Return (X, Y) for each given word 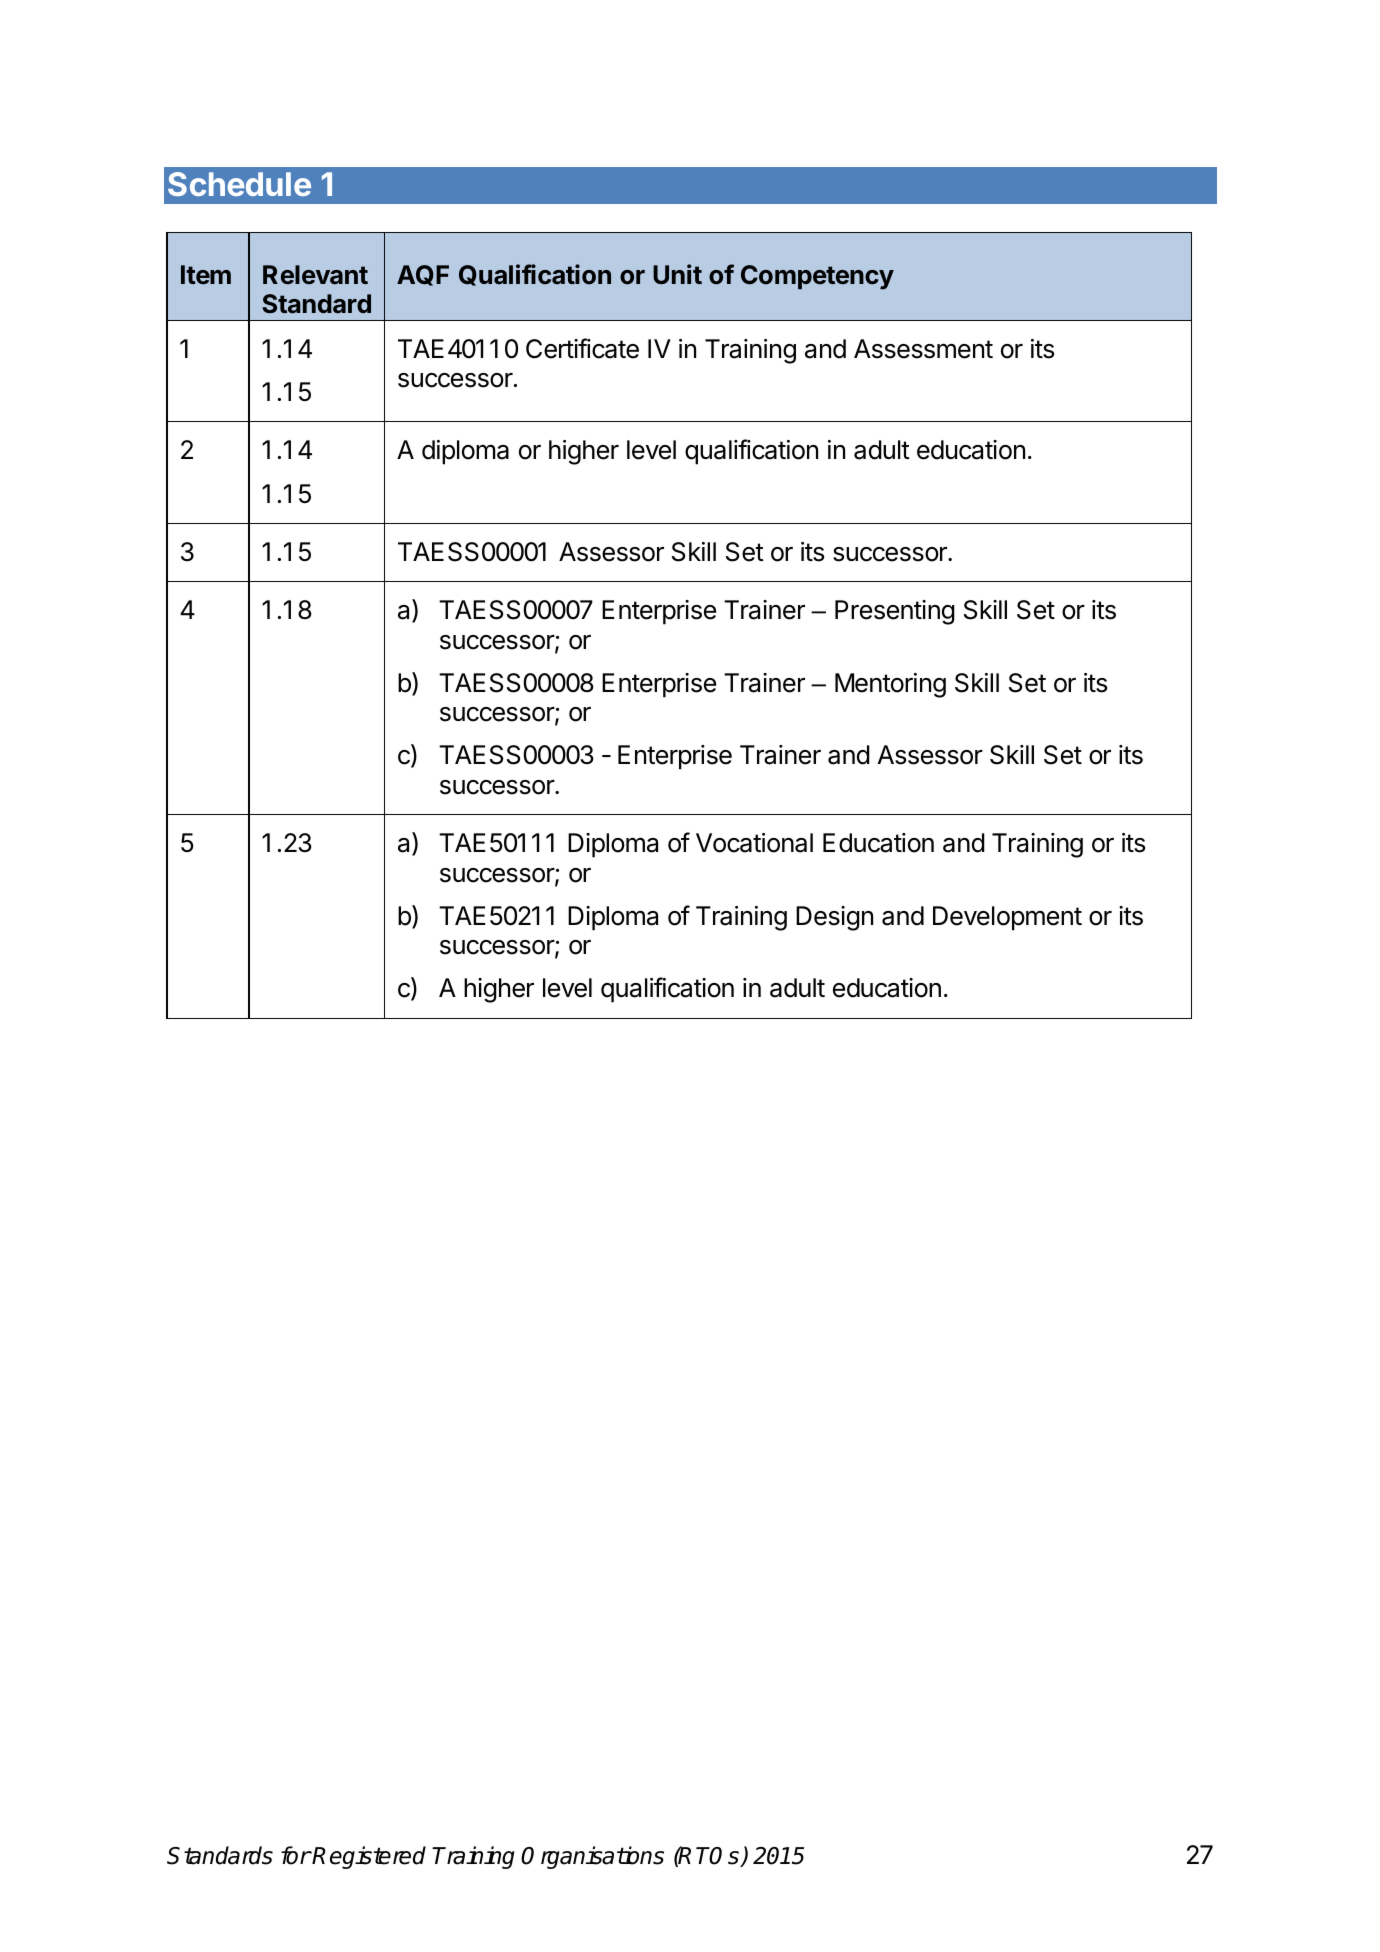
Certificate (582, 348)
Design (834, 918)
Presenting (895, 612)
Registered (369, 1857)
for (296, 1855)
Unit (677, 274)
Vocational (754, 843)
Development (1007, 918)
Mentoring (890, 685)
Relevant (315, 275)
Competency (817, 277)
